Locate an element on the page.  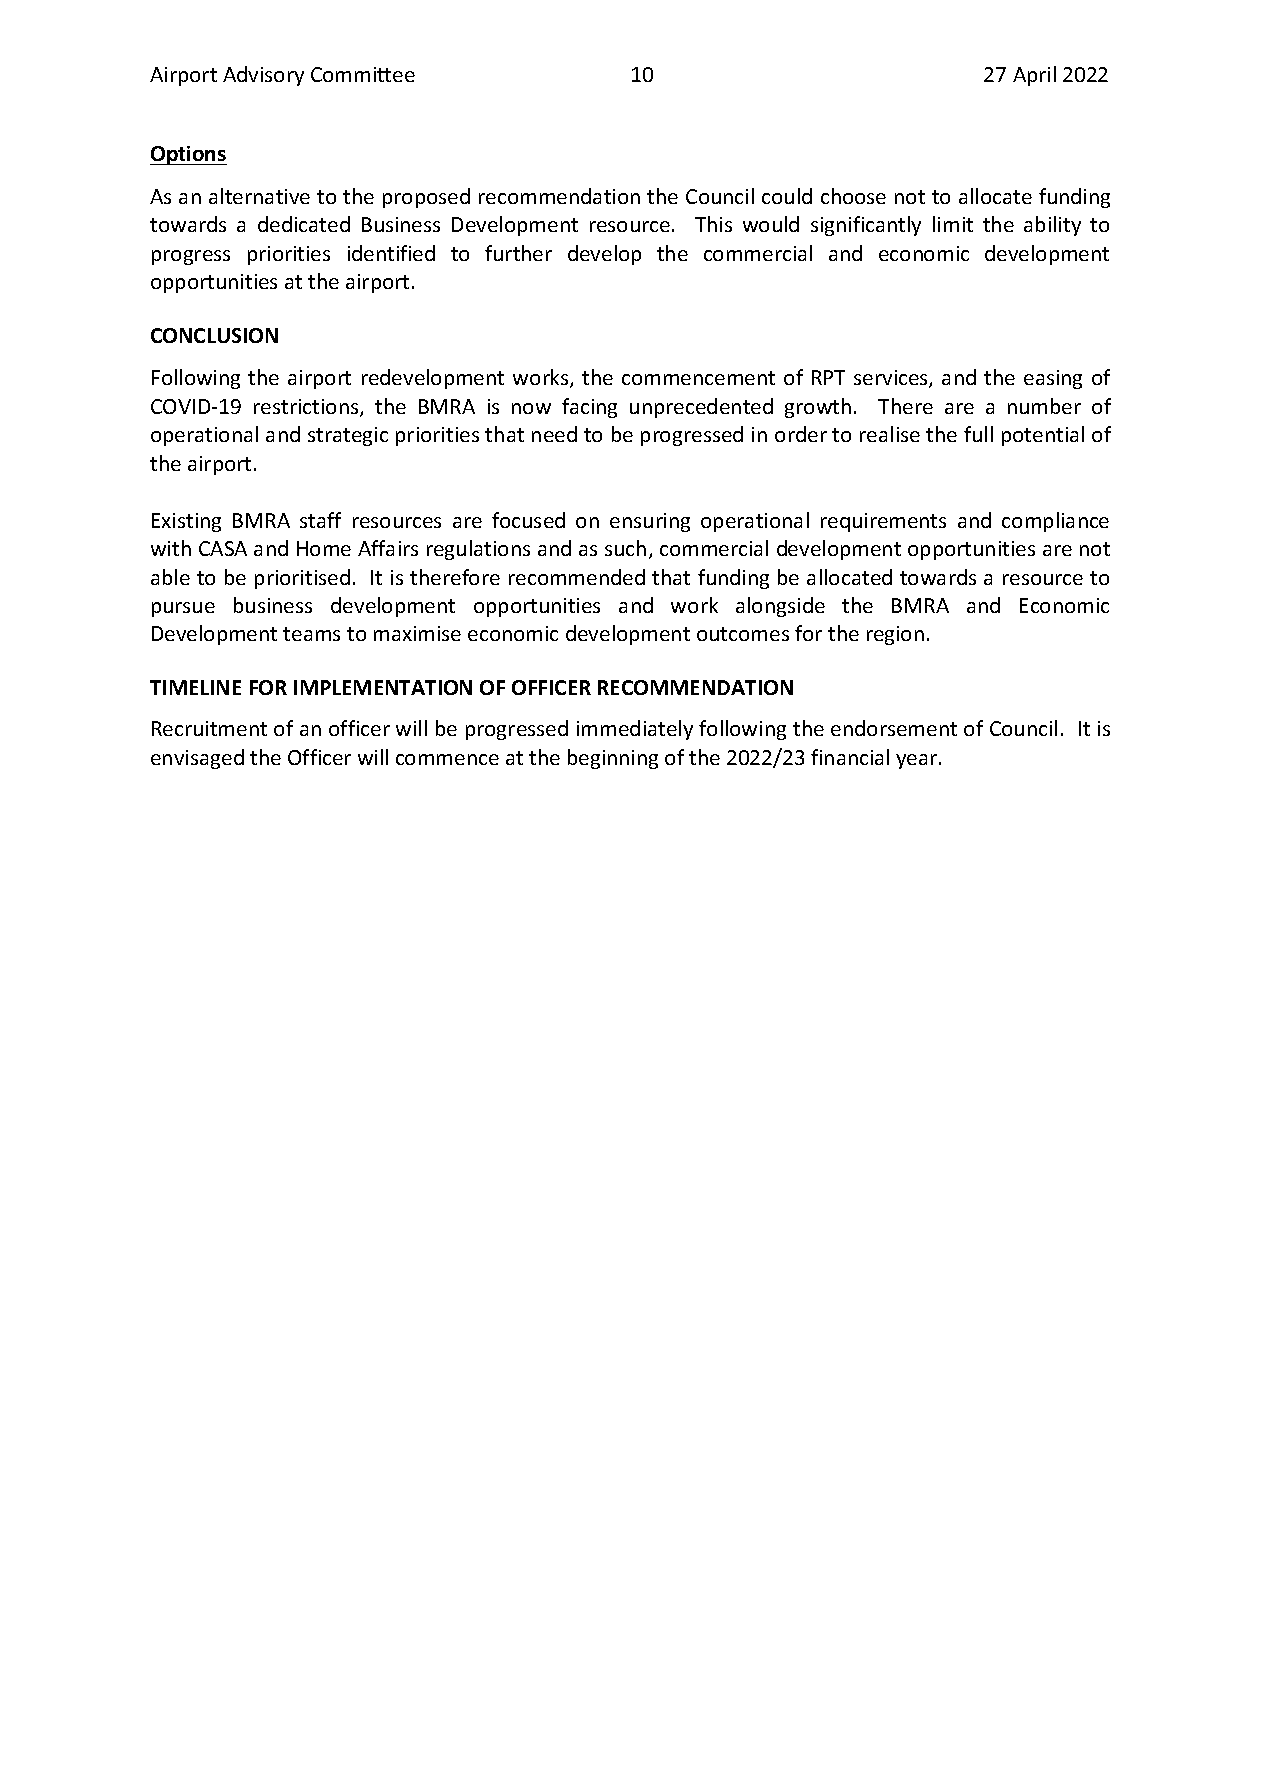
Recruitment is located at coordinates (209, 728).
